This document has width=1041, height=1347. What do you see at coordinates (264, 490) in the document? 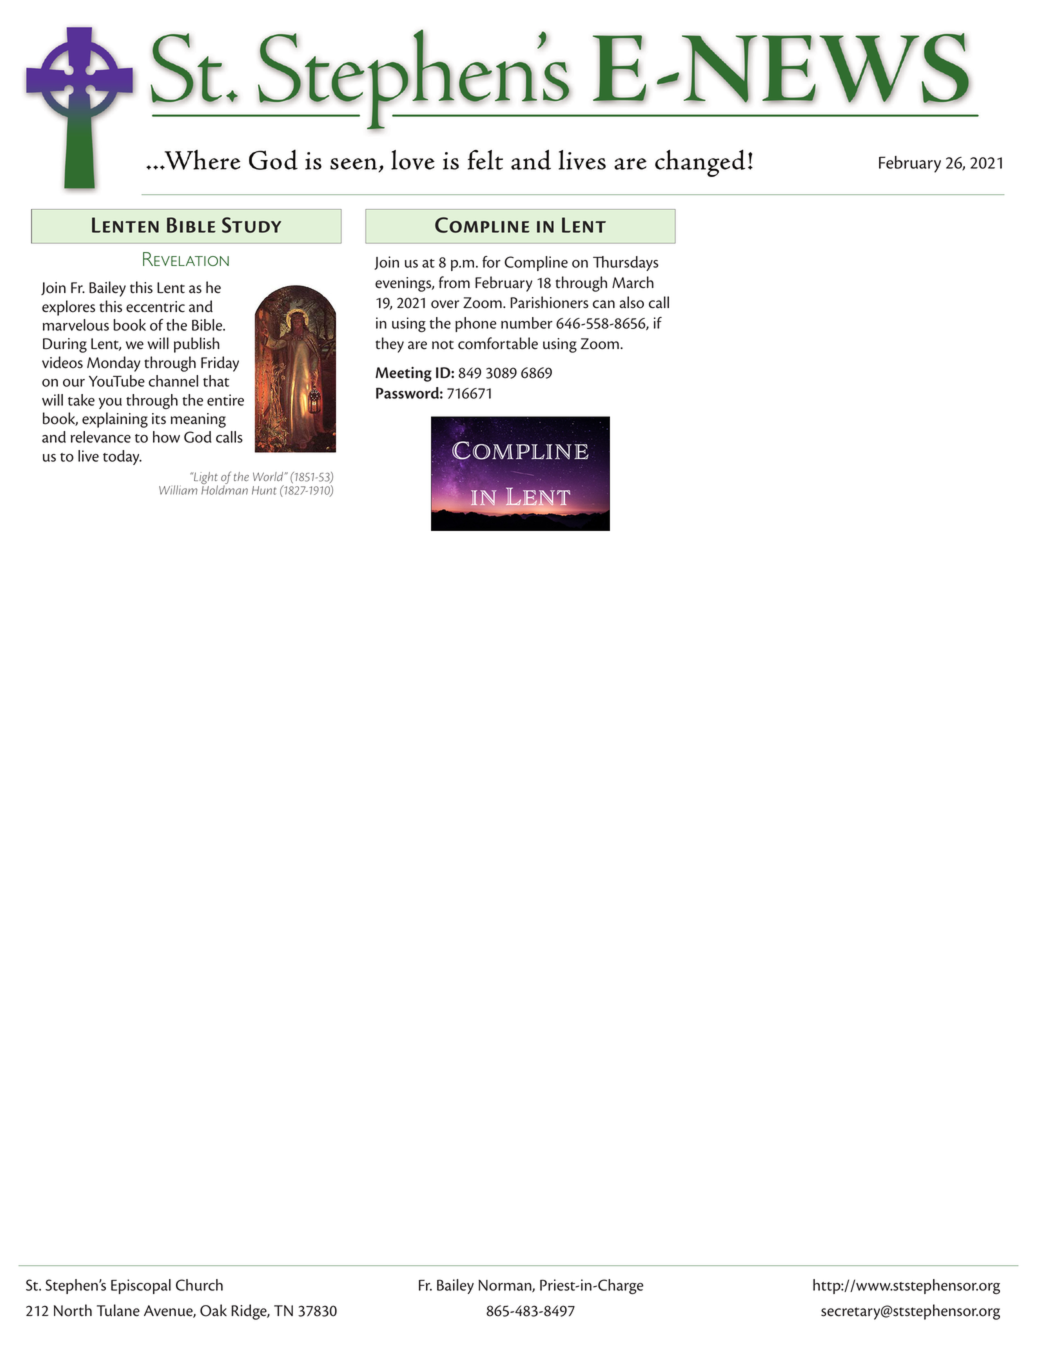
I see `Hunt` at bounding box center [264, 490].
